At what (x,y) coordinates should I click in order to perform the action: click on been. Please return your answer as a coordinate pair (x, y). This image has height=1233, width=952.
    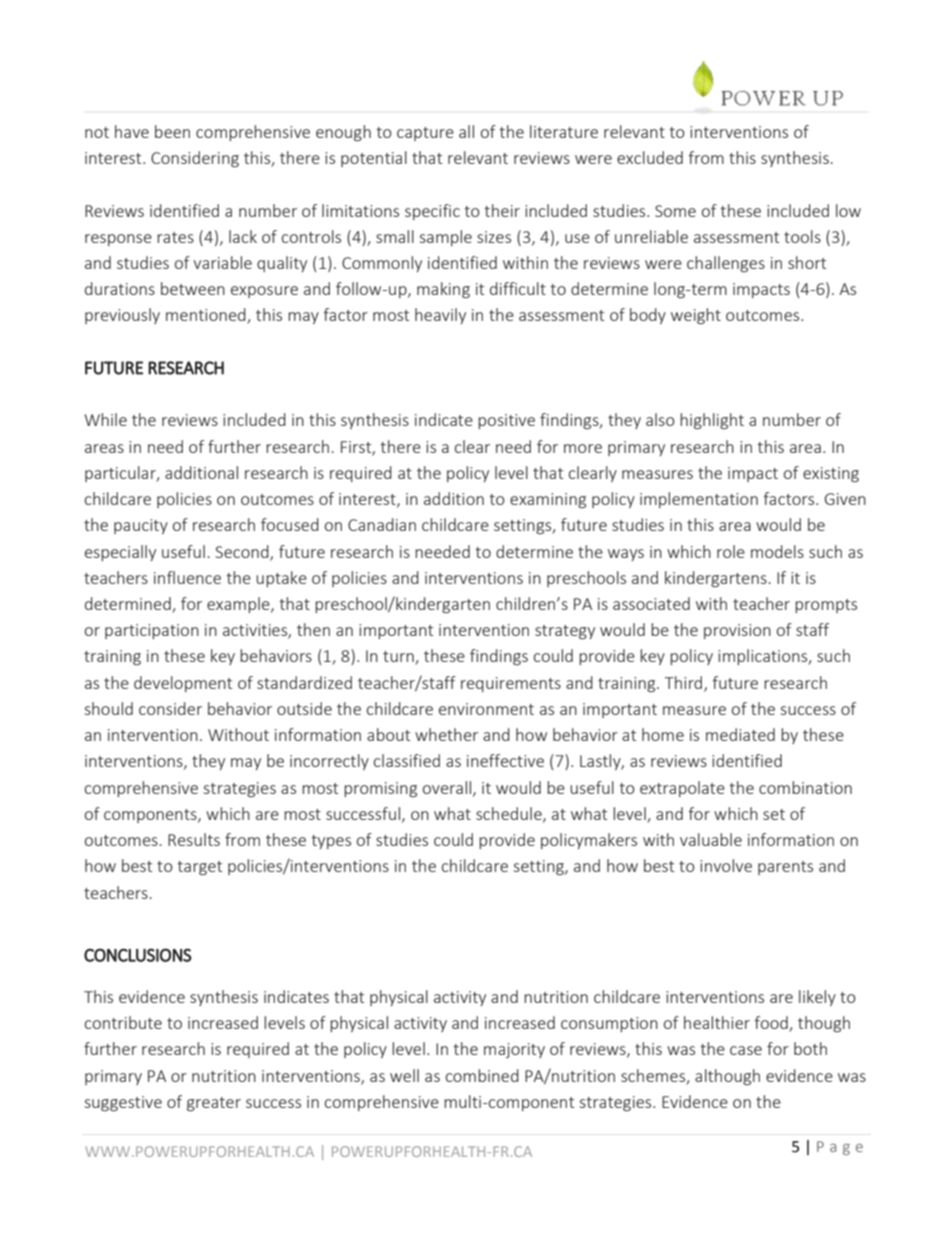
    Looking at the image, I should click on (172, 131).
